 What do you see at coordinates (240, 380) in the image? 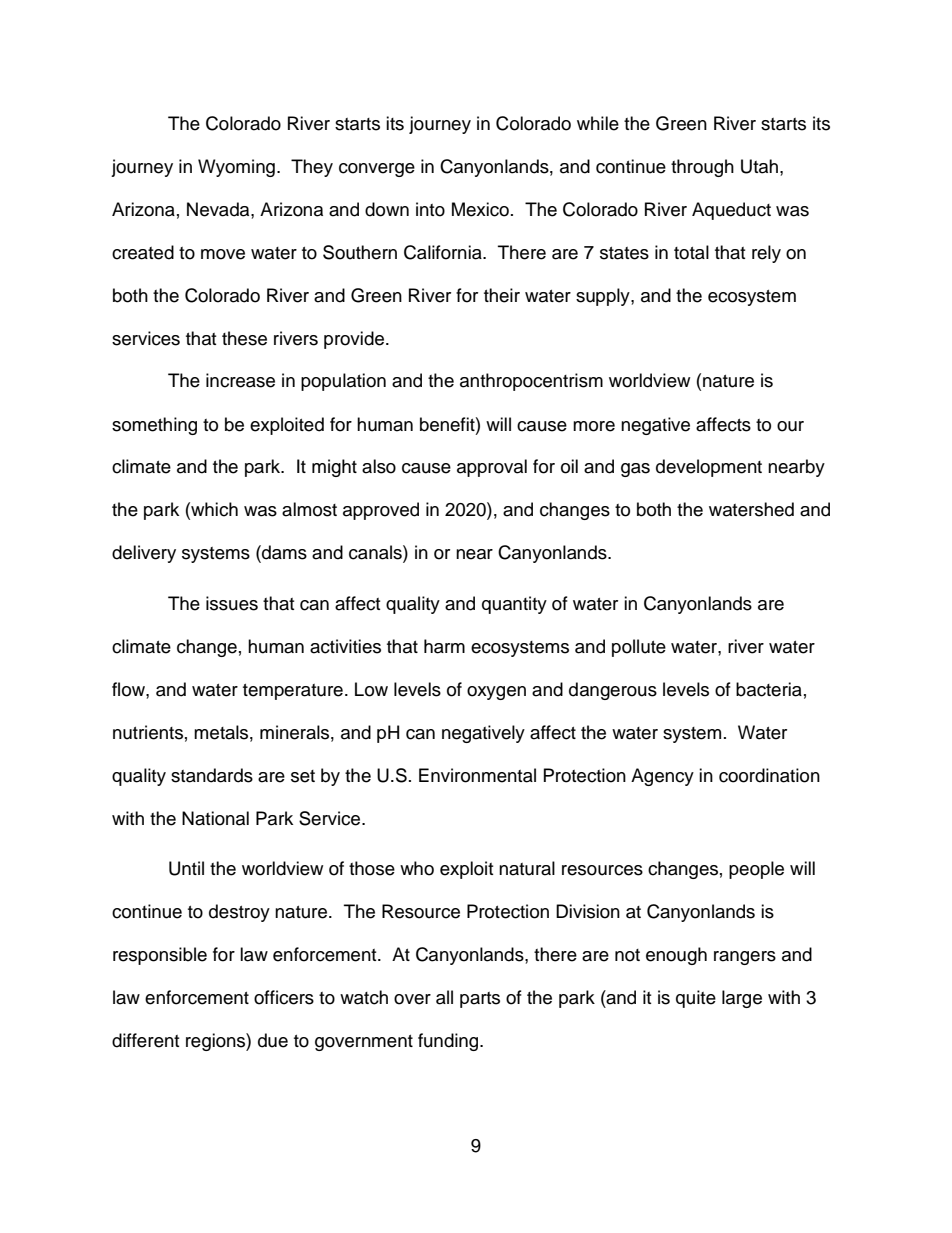
I see `increase` at bounding box center [240, 380].
